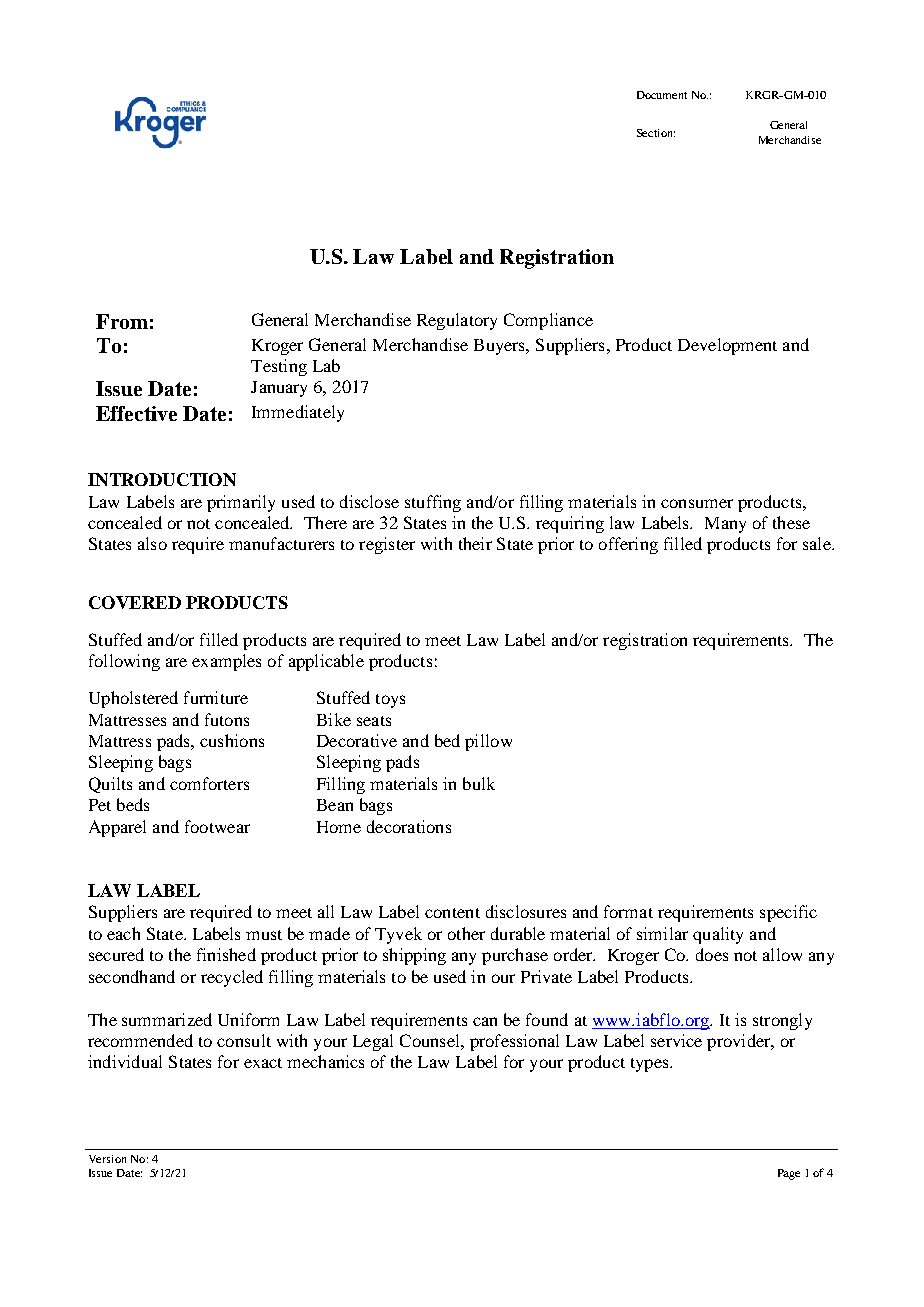 The image size is (924, 1307). Describe the element at coordinates (226, 662) in the screenshot. I see `examples` at that location.
